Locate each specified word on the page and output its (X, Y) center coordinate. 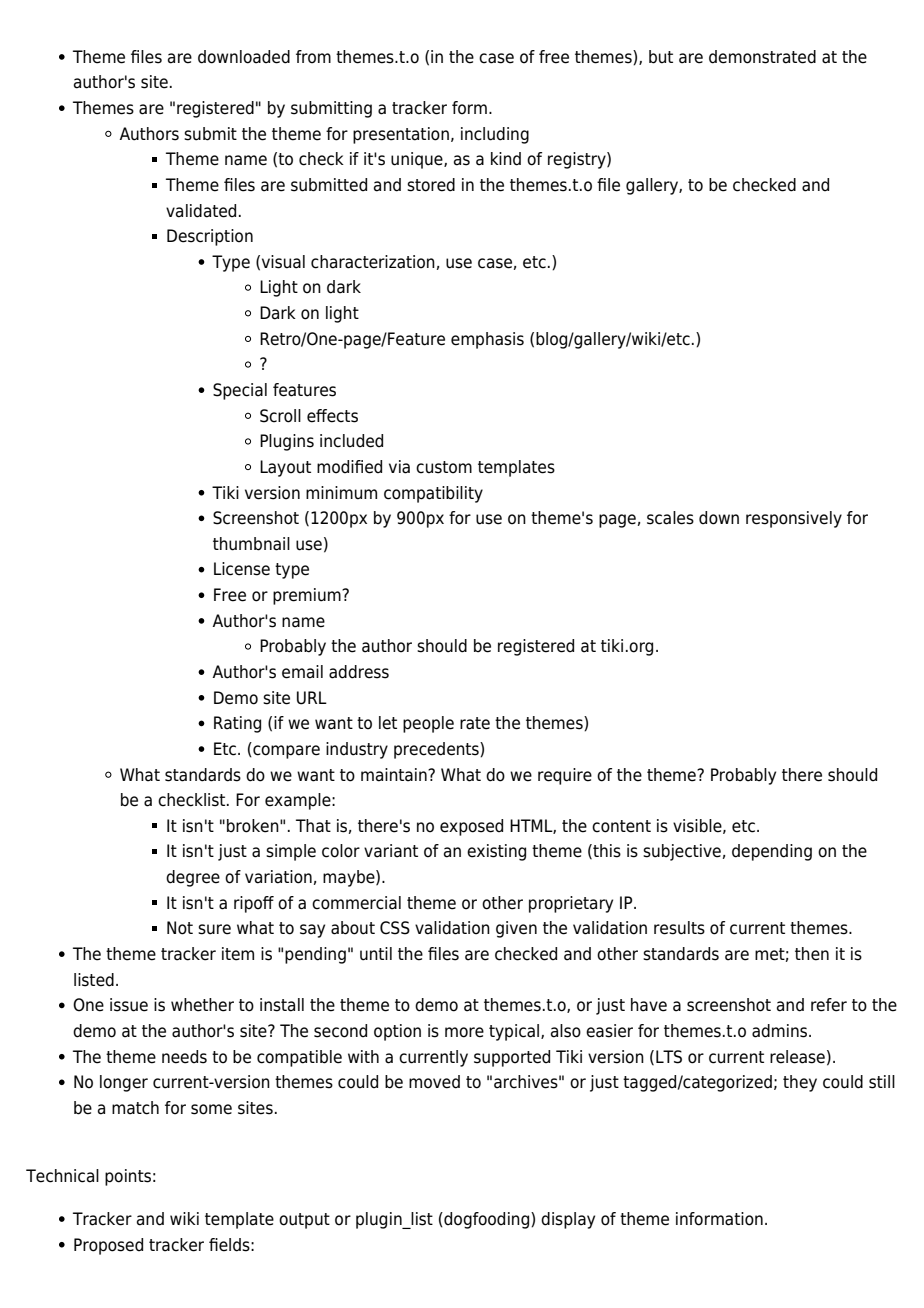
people (428, 724)
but (661, 57)
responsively (794, 519)
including (495, 135)
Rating (237, 724)
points (128, 1177)
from (313, 57)
